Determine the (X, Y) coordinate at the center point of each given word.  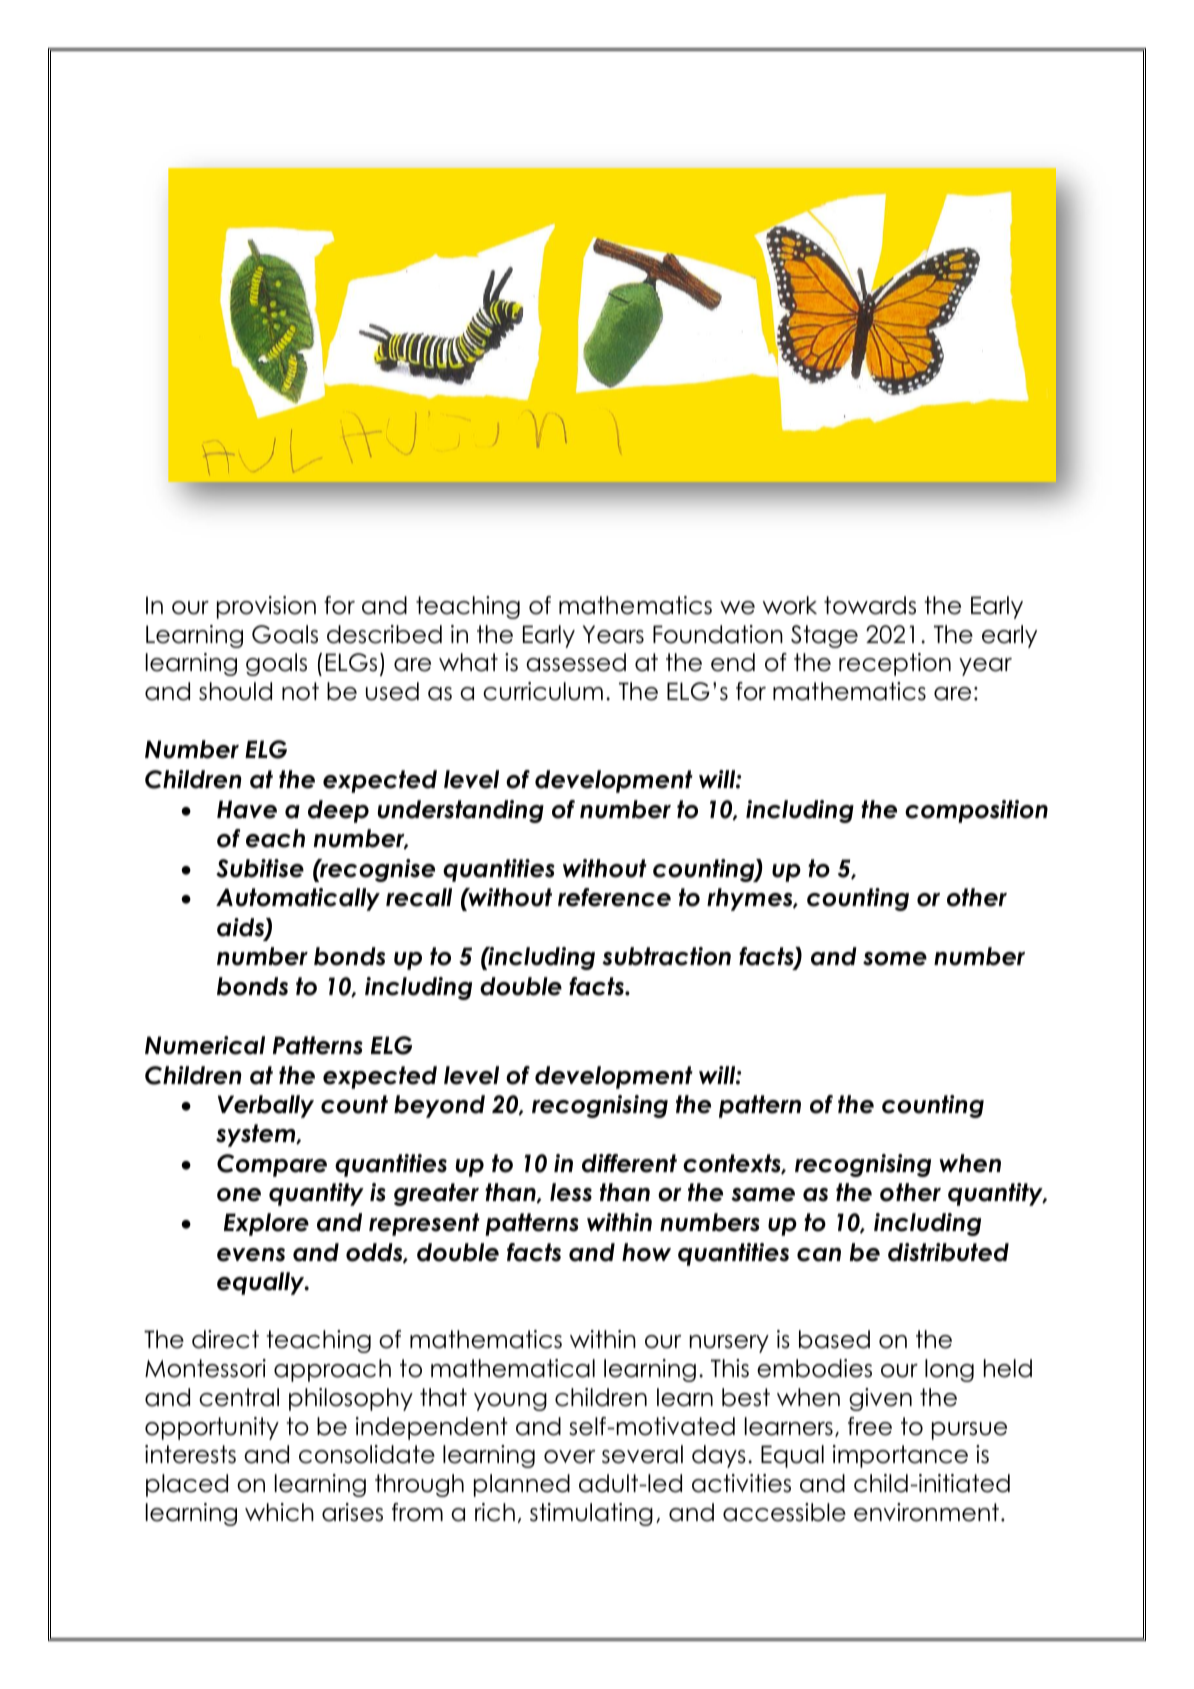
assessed (576, 662)
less (571, 1192)
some (895, 959)
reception (895, 664)
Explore (266, 1224)
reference (614, 897)
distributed (948, 1252)
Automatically (298, 899)
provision (266, 607)
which (279, 1512)
